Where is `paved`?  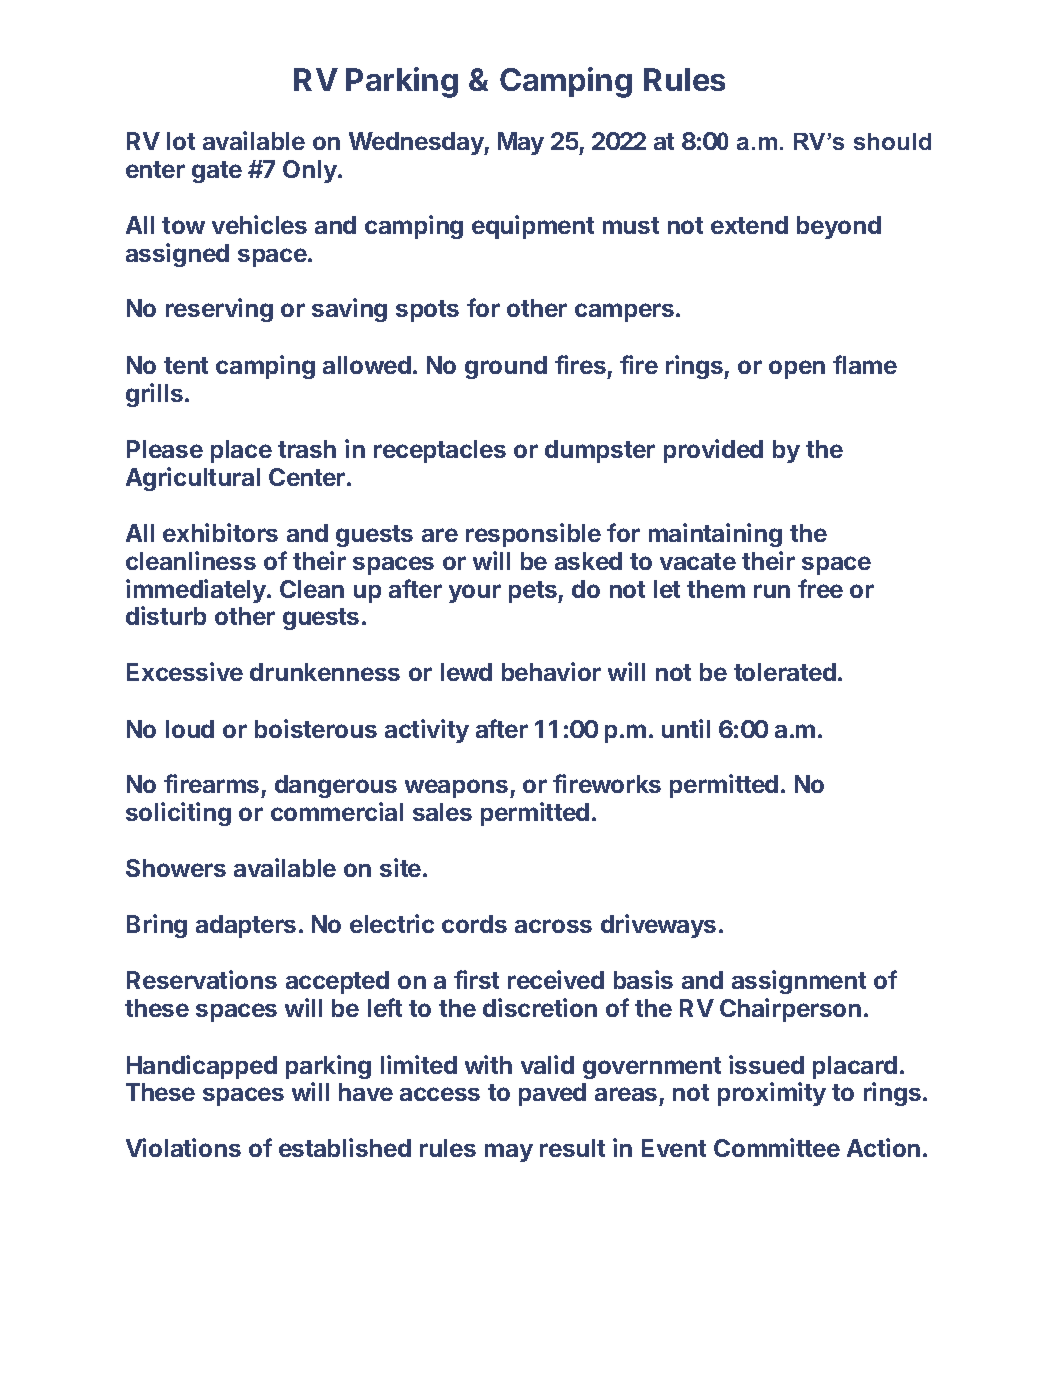
paved is located at coordinates (552, 1094).
